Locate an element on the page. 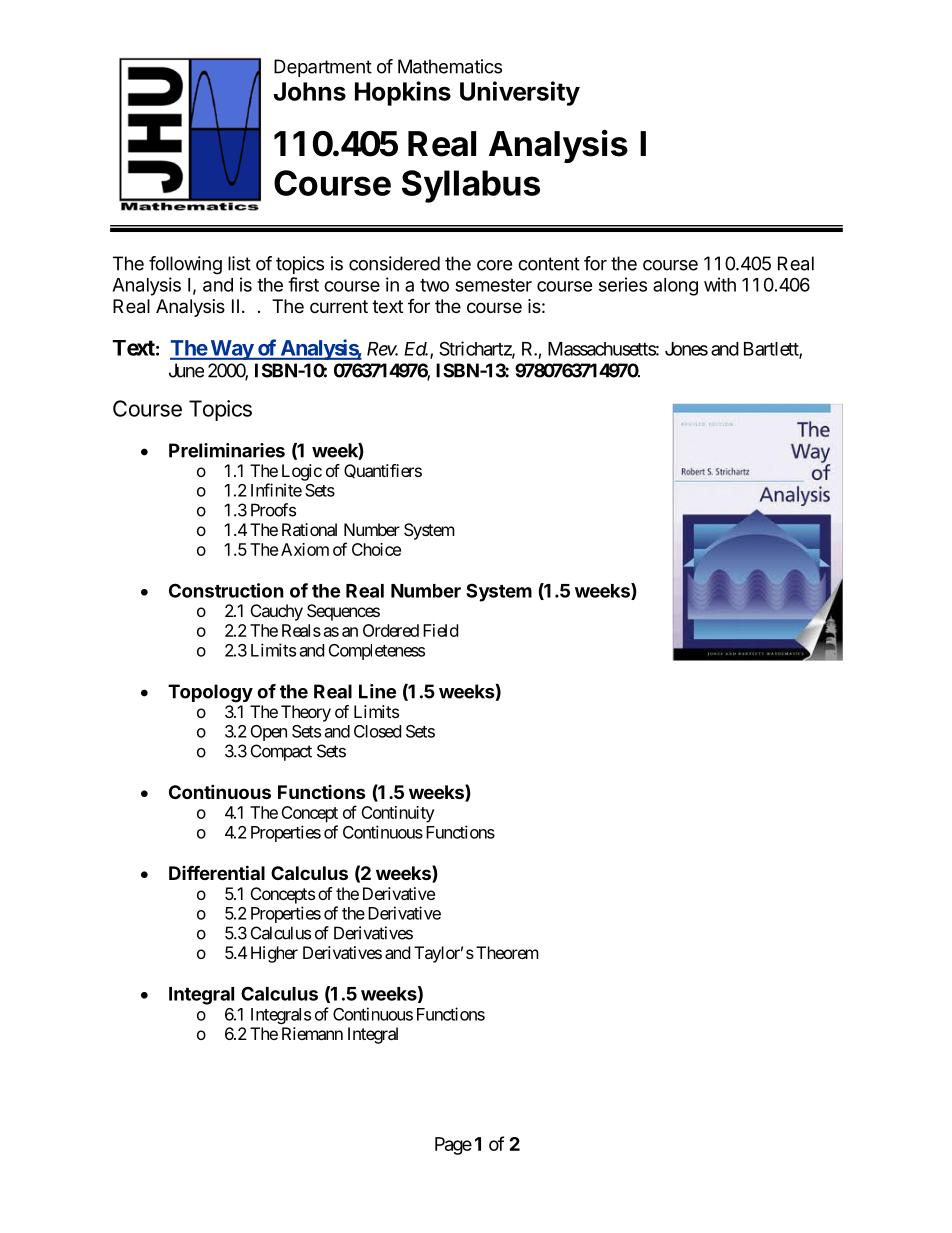  Riemann is located at coordinates (312, 1033).
